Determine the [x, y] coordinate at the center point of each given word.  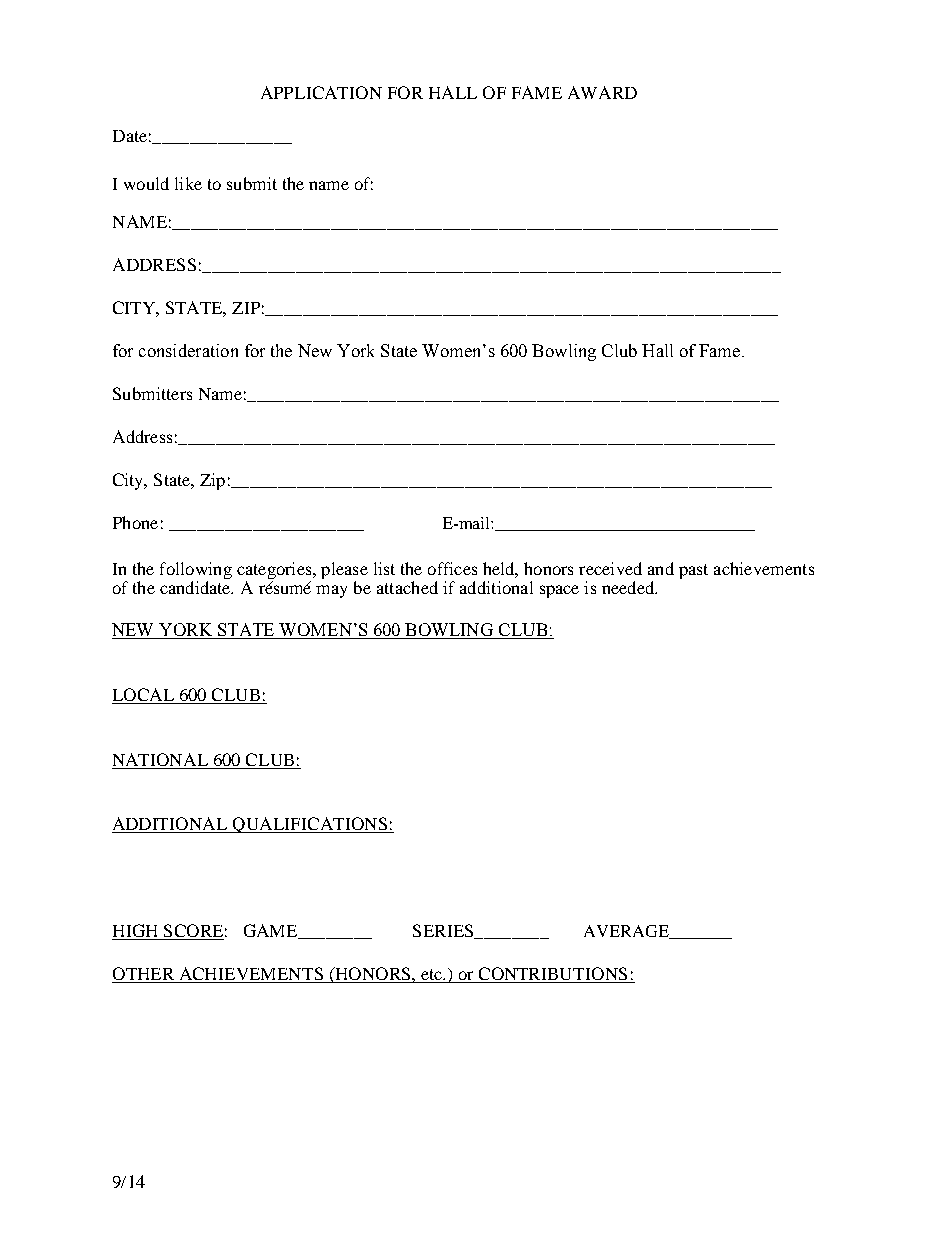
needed [629, 587]
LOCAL [144, 696]
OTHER [144, 975]
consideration [188, 350]
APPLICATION [321, 92]
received [610, 568]
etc [431, 976]
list [384, 568]
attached [407, 587]
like [188, 183]
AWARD [602, 92]
